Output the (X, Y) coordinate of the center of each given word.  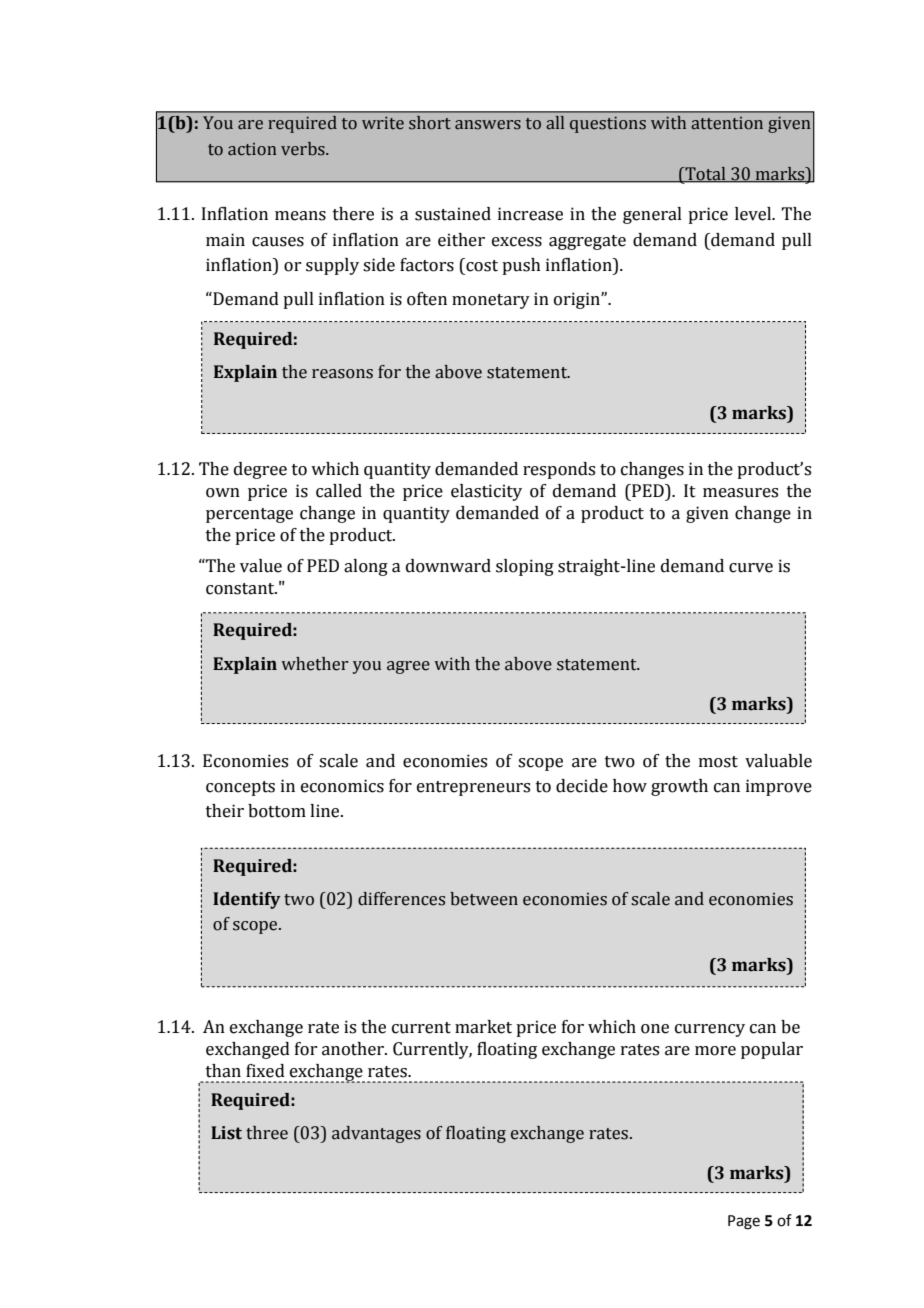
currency (710, 1030)
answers (488, 125)
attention (727, 123)
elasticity (486, 492)
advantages (376, 1134)
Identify (247, 900)
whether (314, 664)
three (267, 1133)
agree (408, 667)
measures (740, 493)
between (484, 899)
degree (260, 470)
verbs (304, 149)
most (718, 762)
